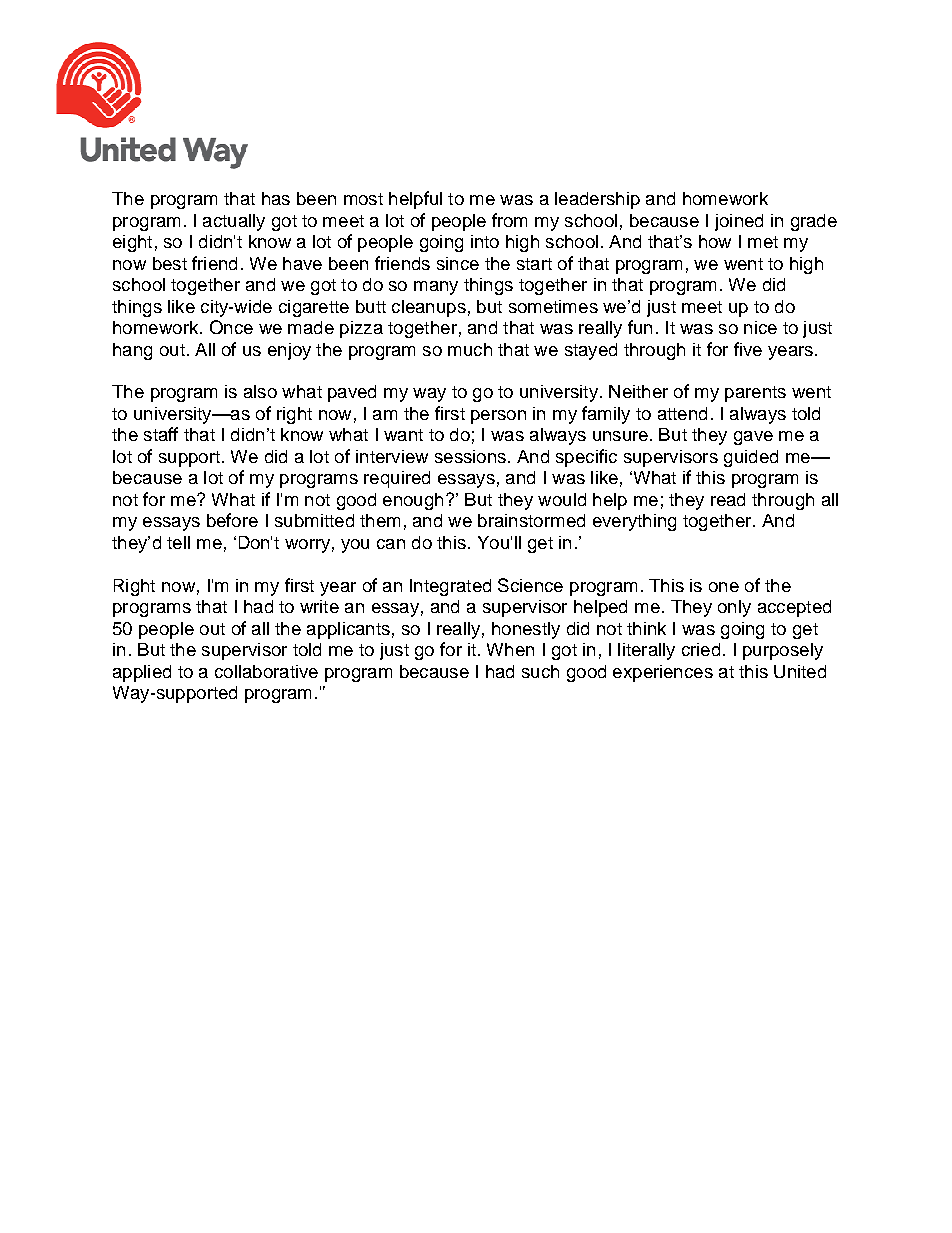  I want to click on five, so click(748, 349).
